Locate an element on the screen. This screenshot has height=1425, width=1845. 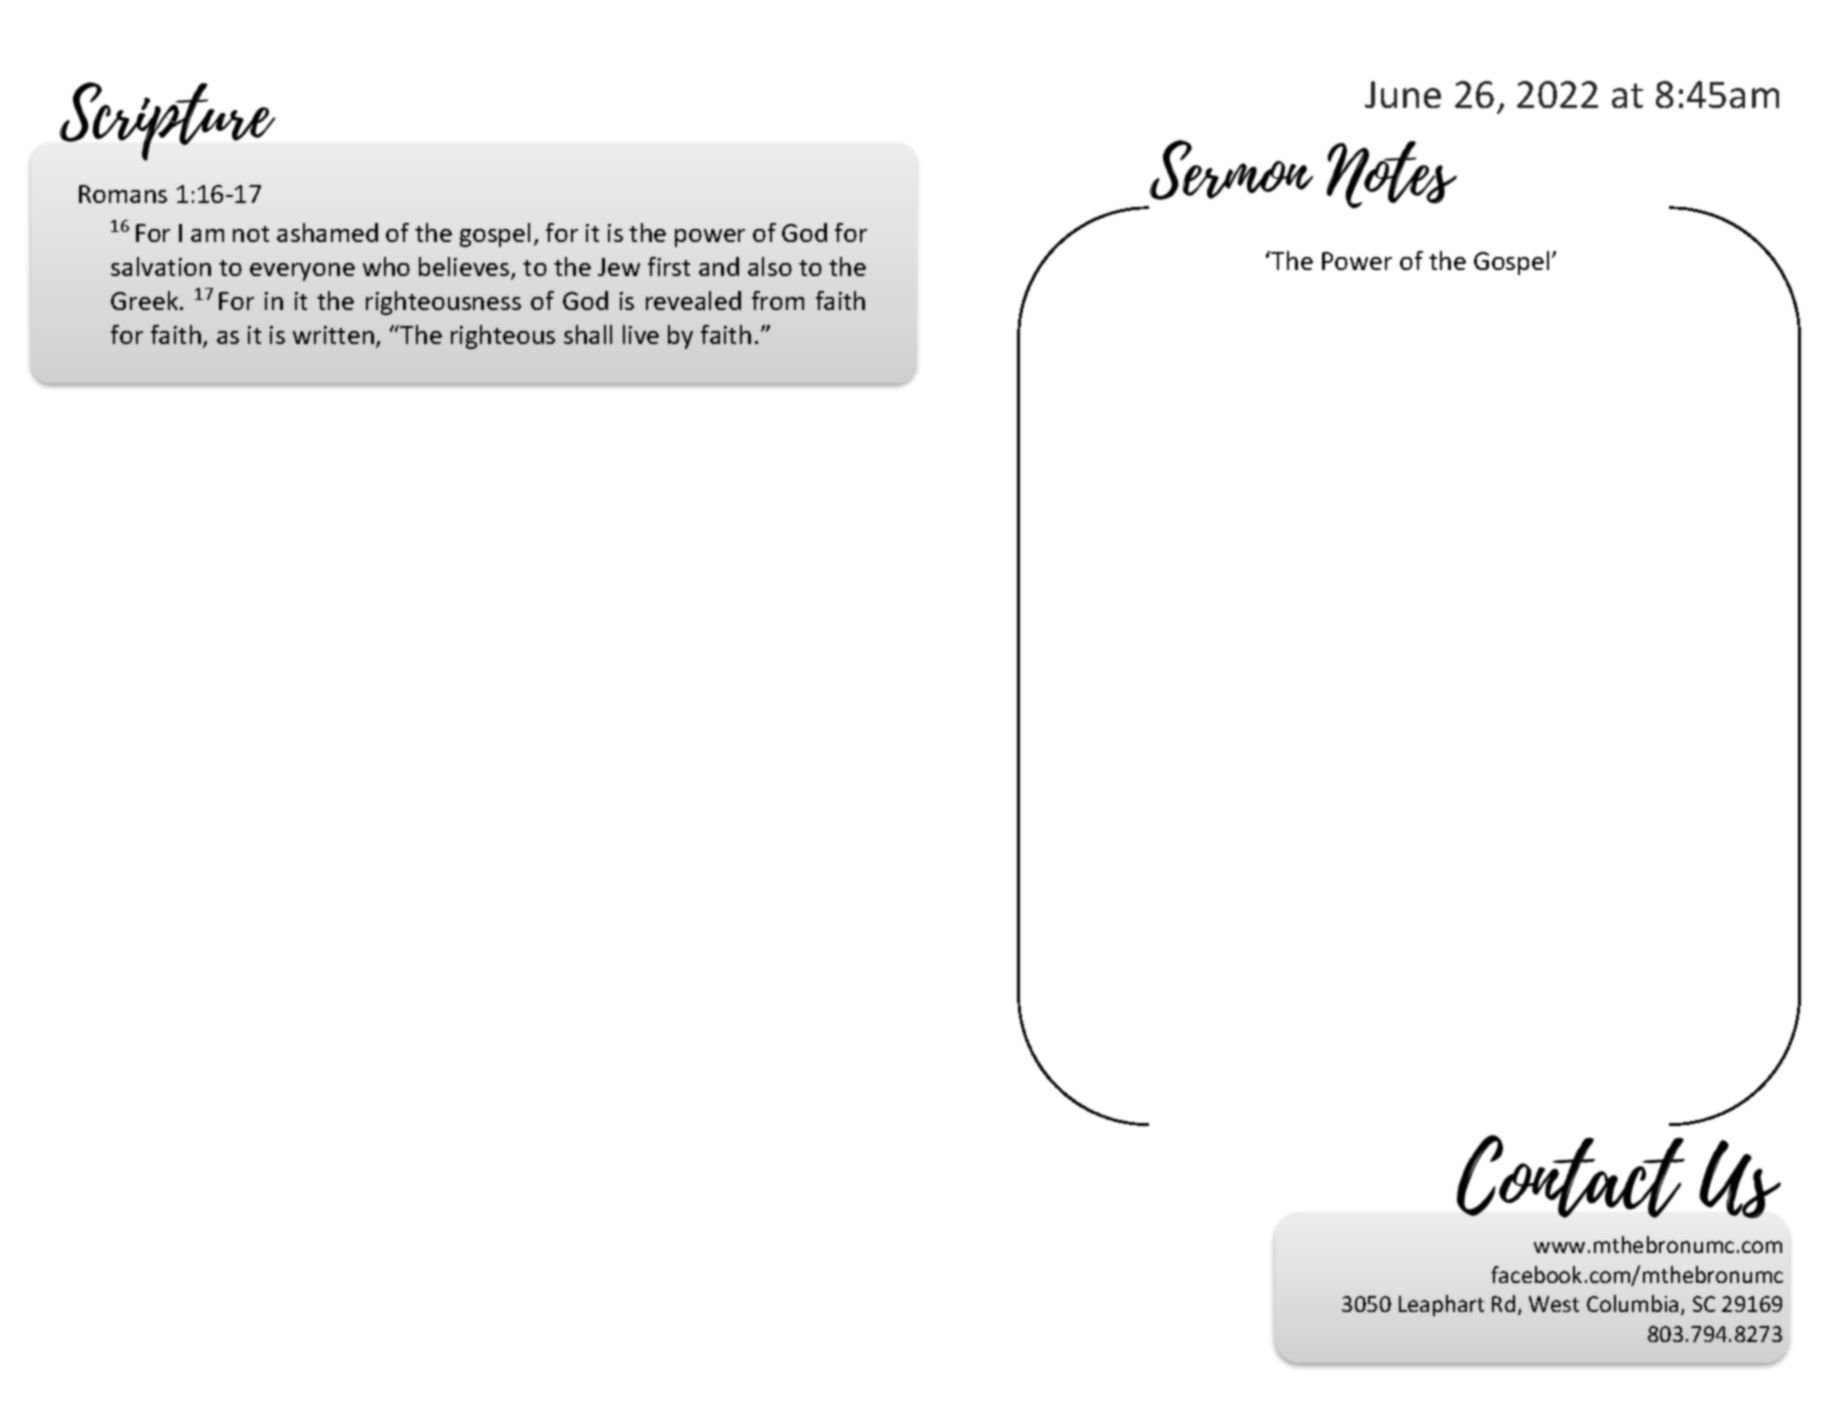
June is located at coordinates (1403, 94).
